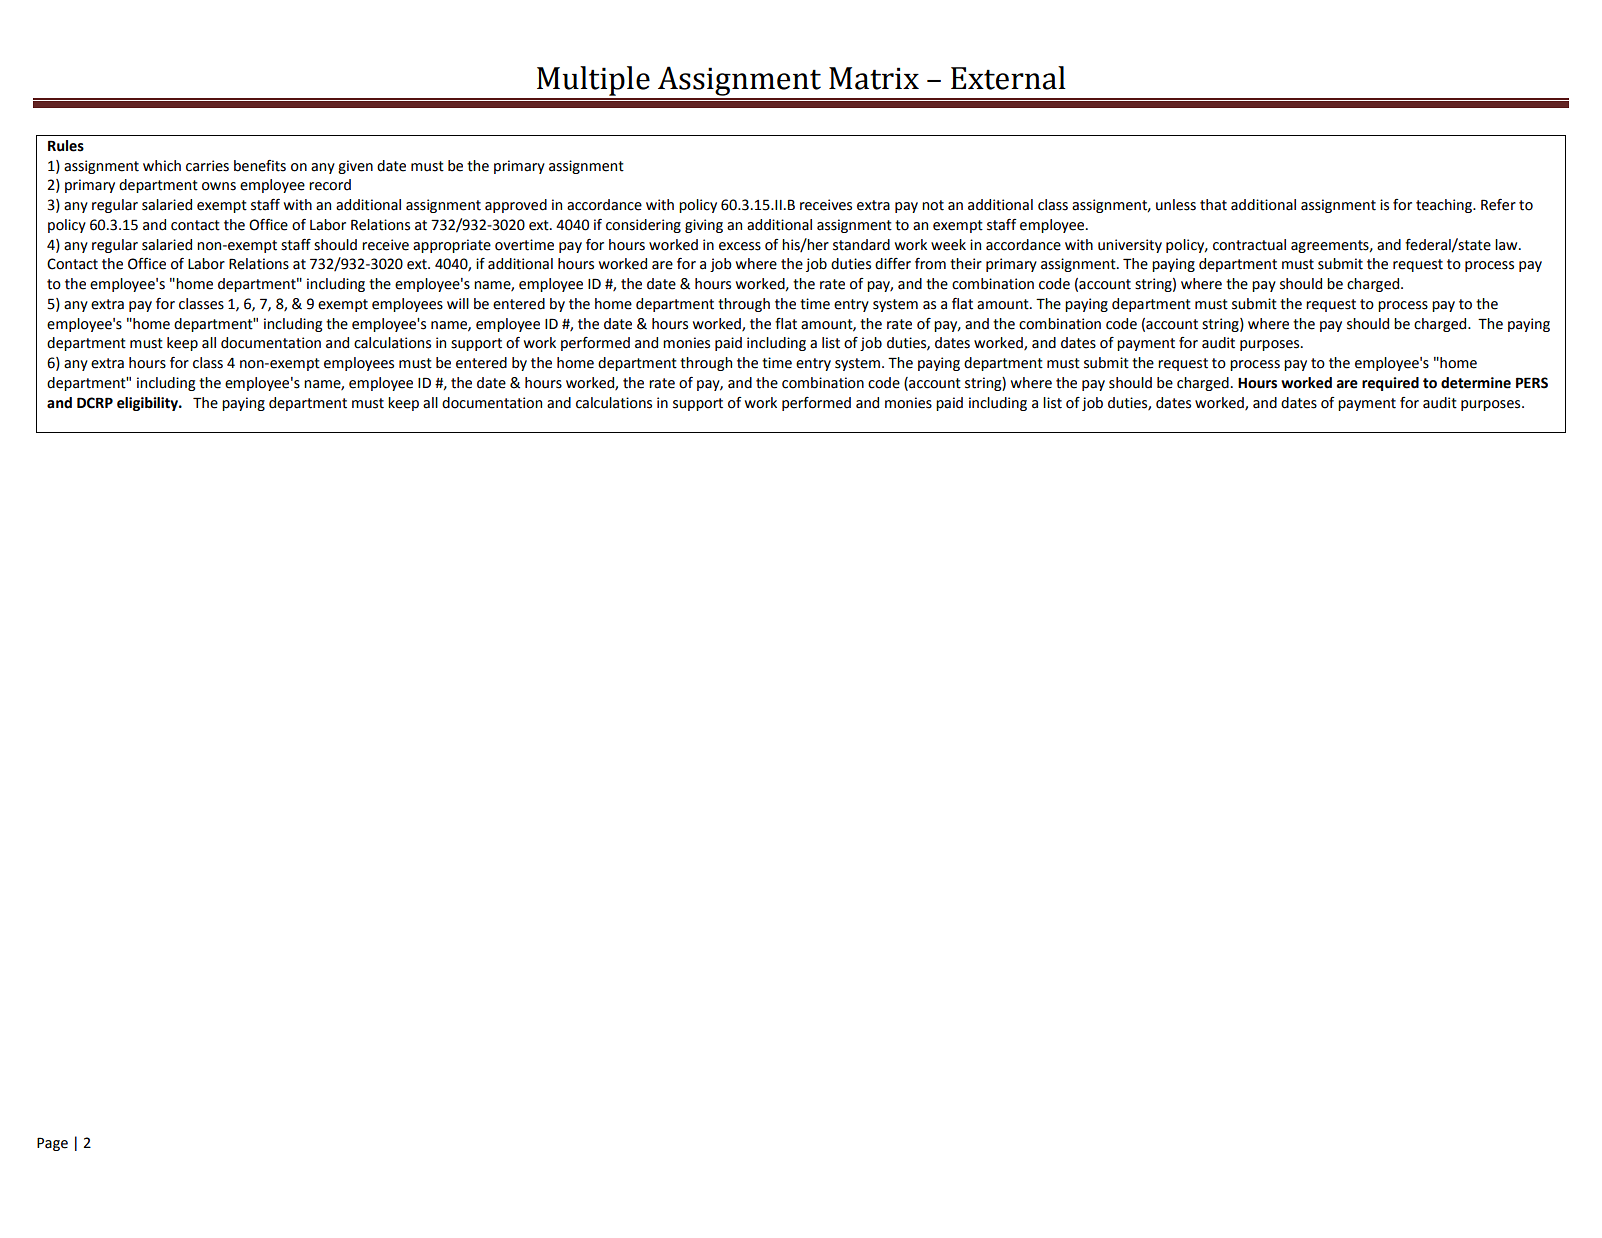 The height and width of the screenshot is (1238, 1602). Describe the element at coordinates (52, 1144) in the screenshot. I see `Page` at that location.
